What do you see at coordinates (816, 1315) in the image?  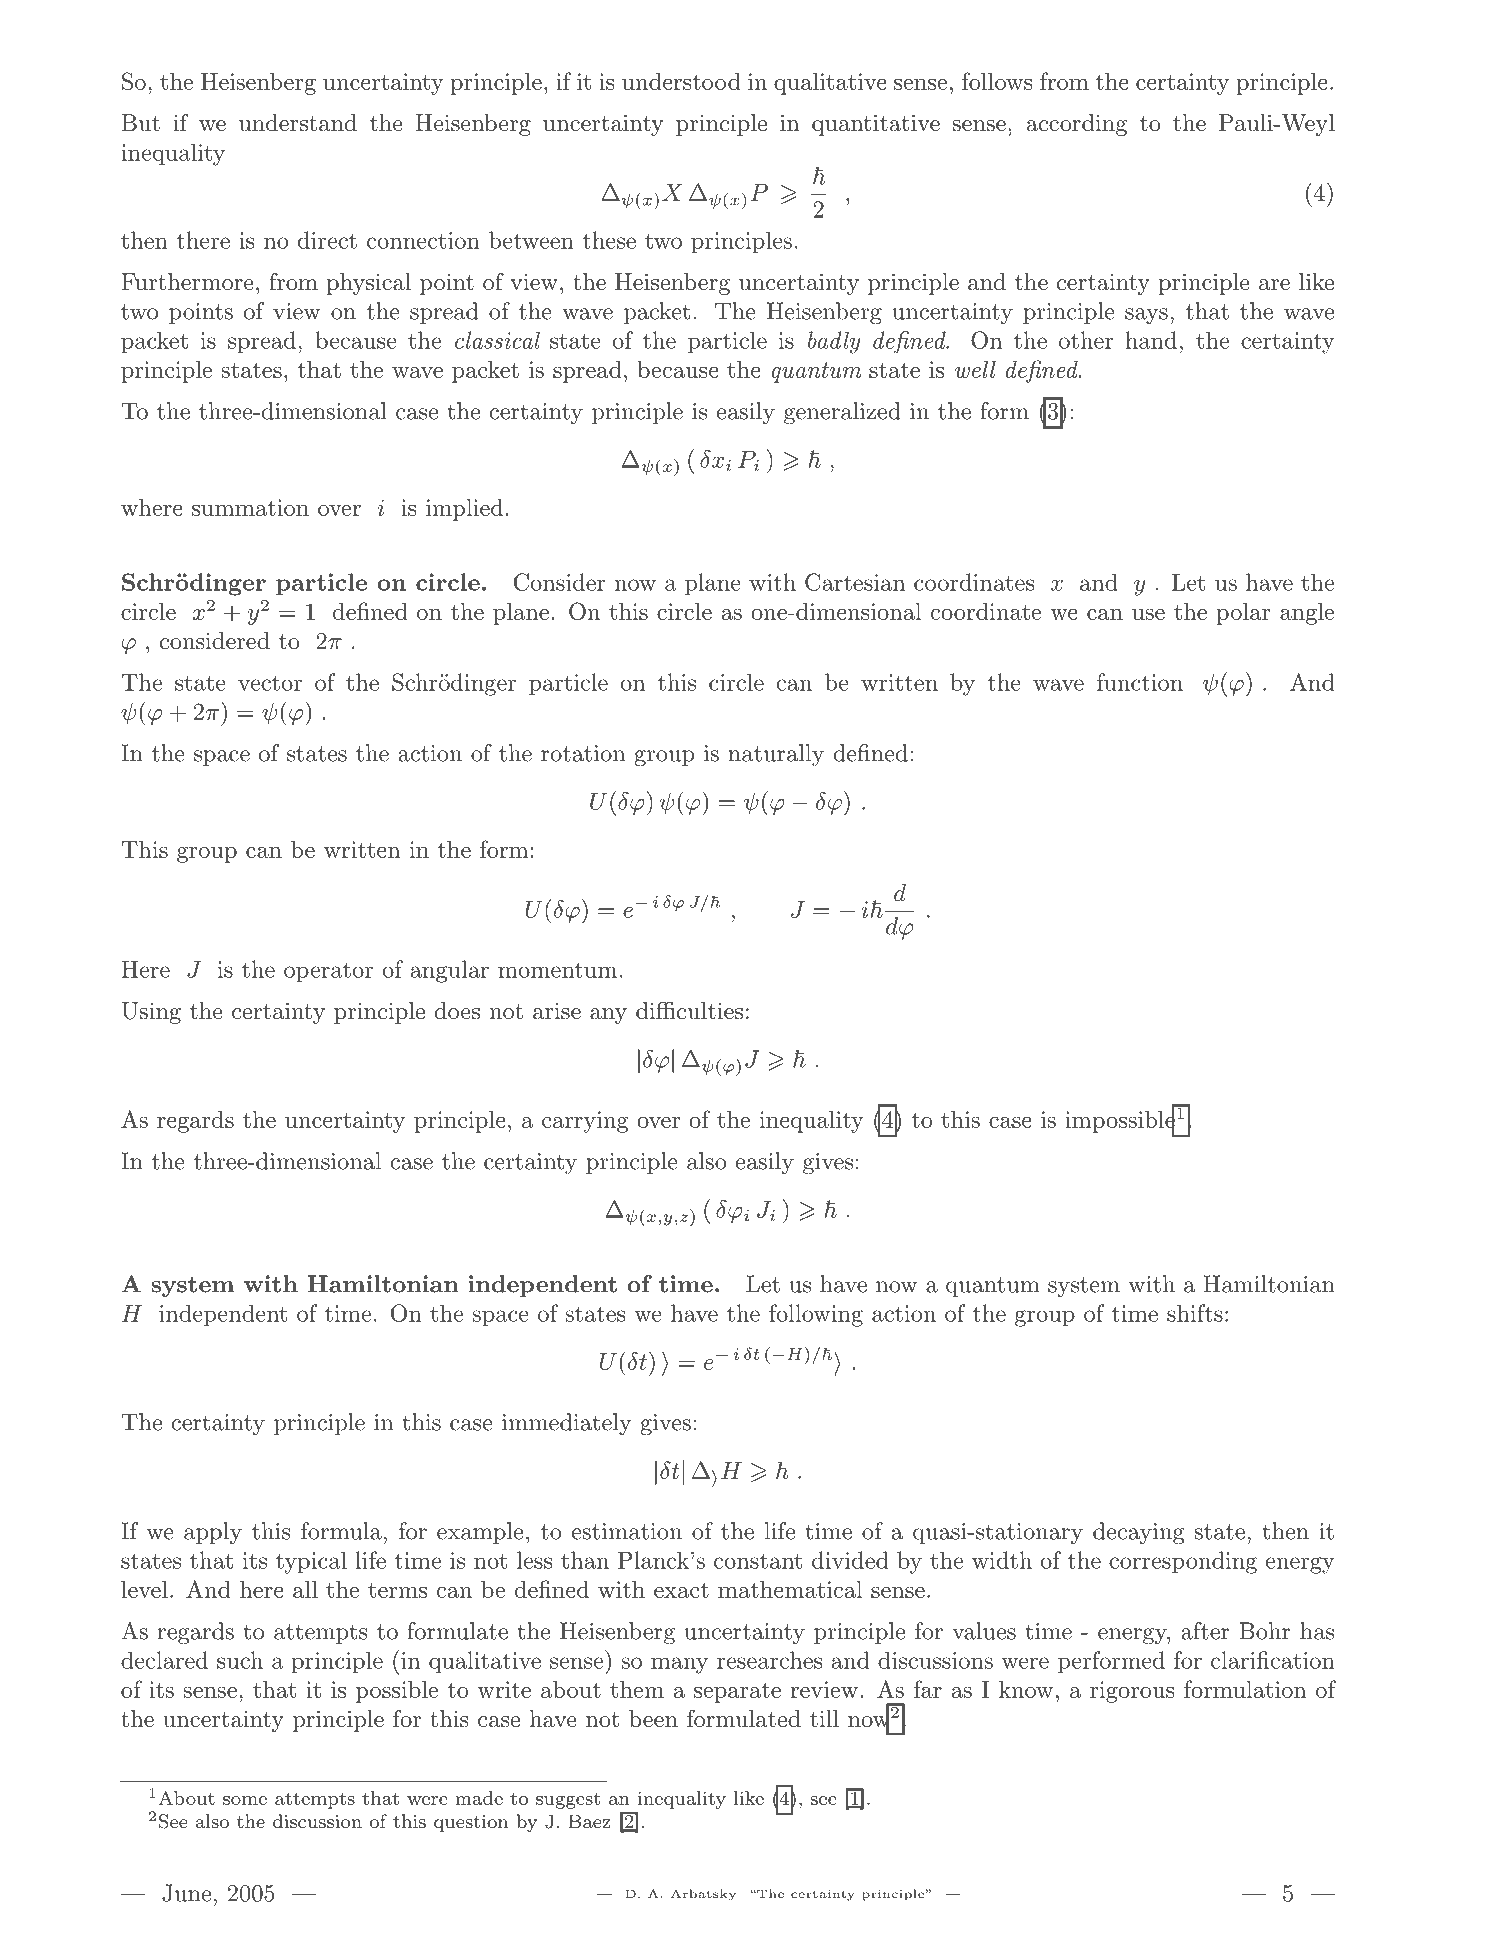 I see `following` at bounding box center [816, 1315].
